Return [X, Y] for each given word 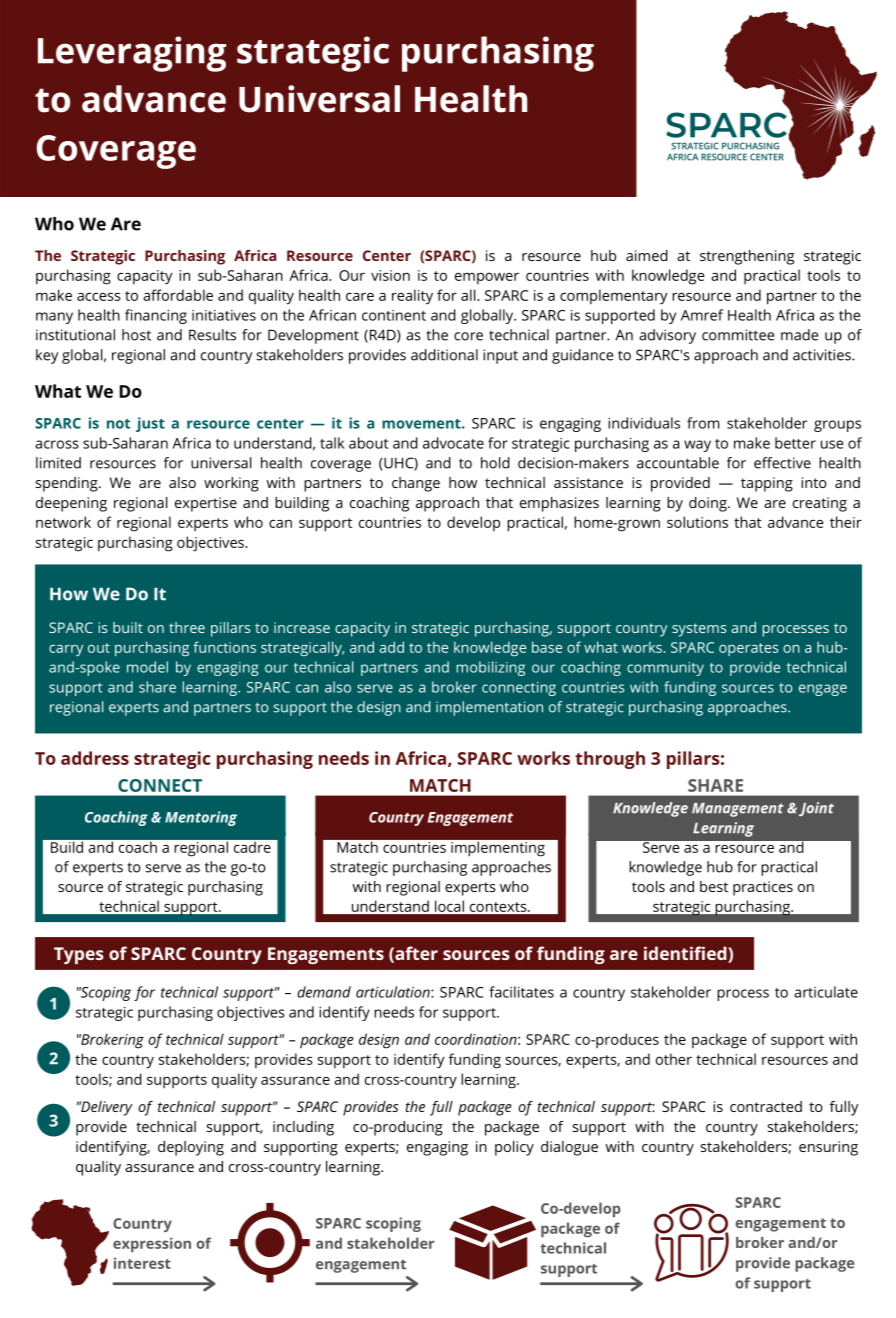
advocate [453, 443]
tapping [767, 484]
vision [390, 275]
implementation [489, 708]
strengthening [747, 257]
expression [152, 1244]
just [150, 424]
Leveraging [132, 54]
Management [738, 810]
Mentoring [201, 818]
